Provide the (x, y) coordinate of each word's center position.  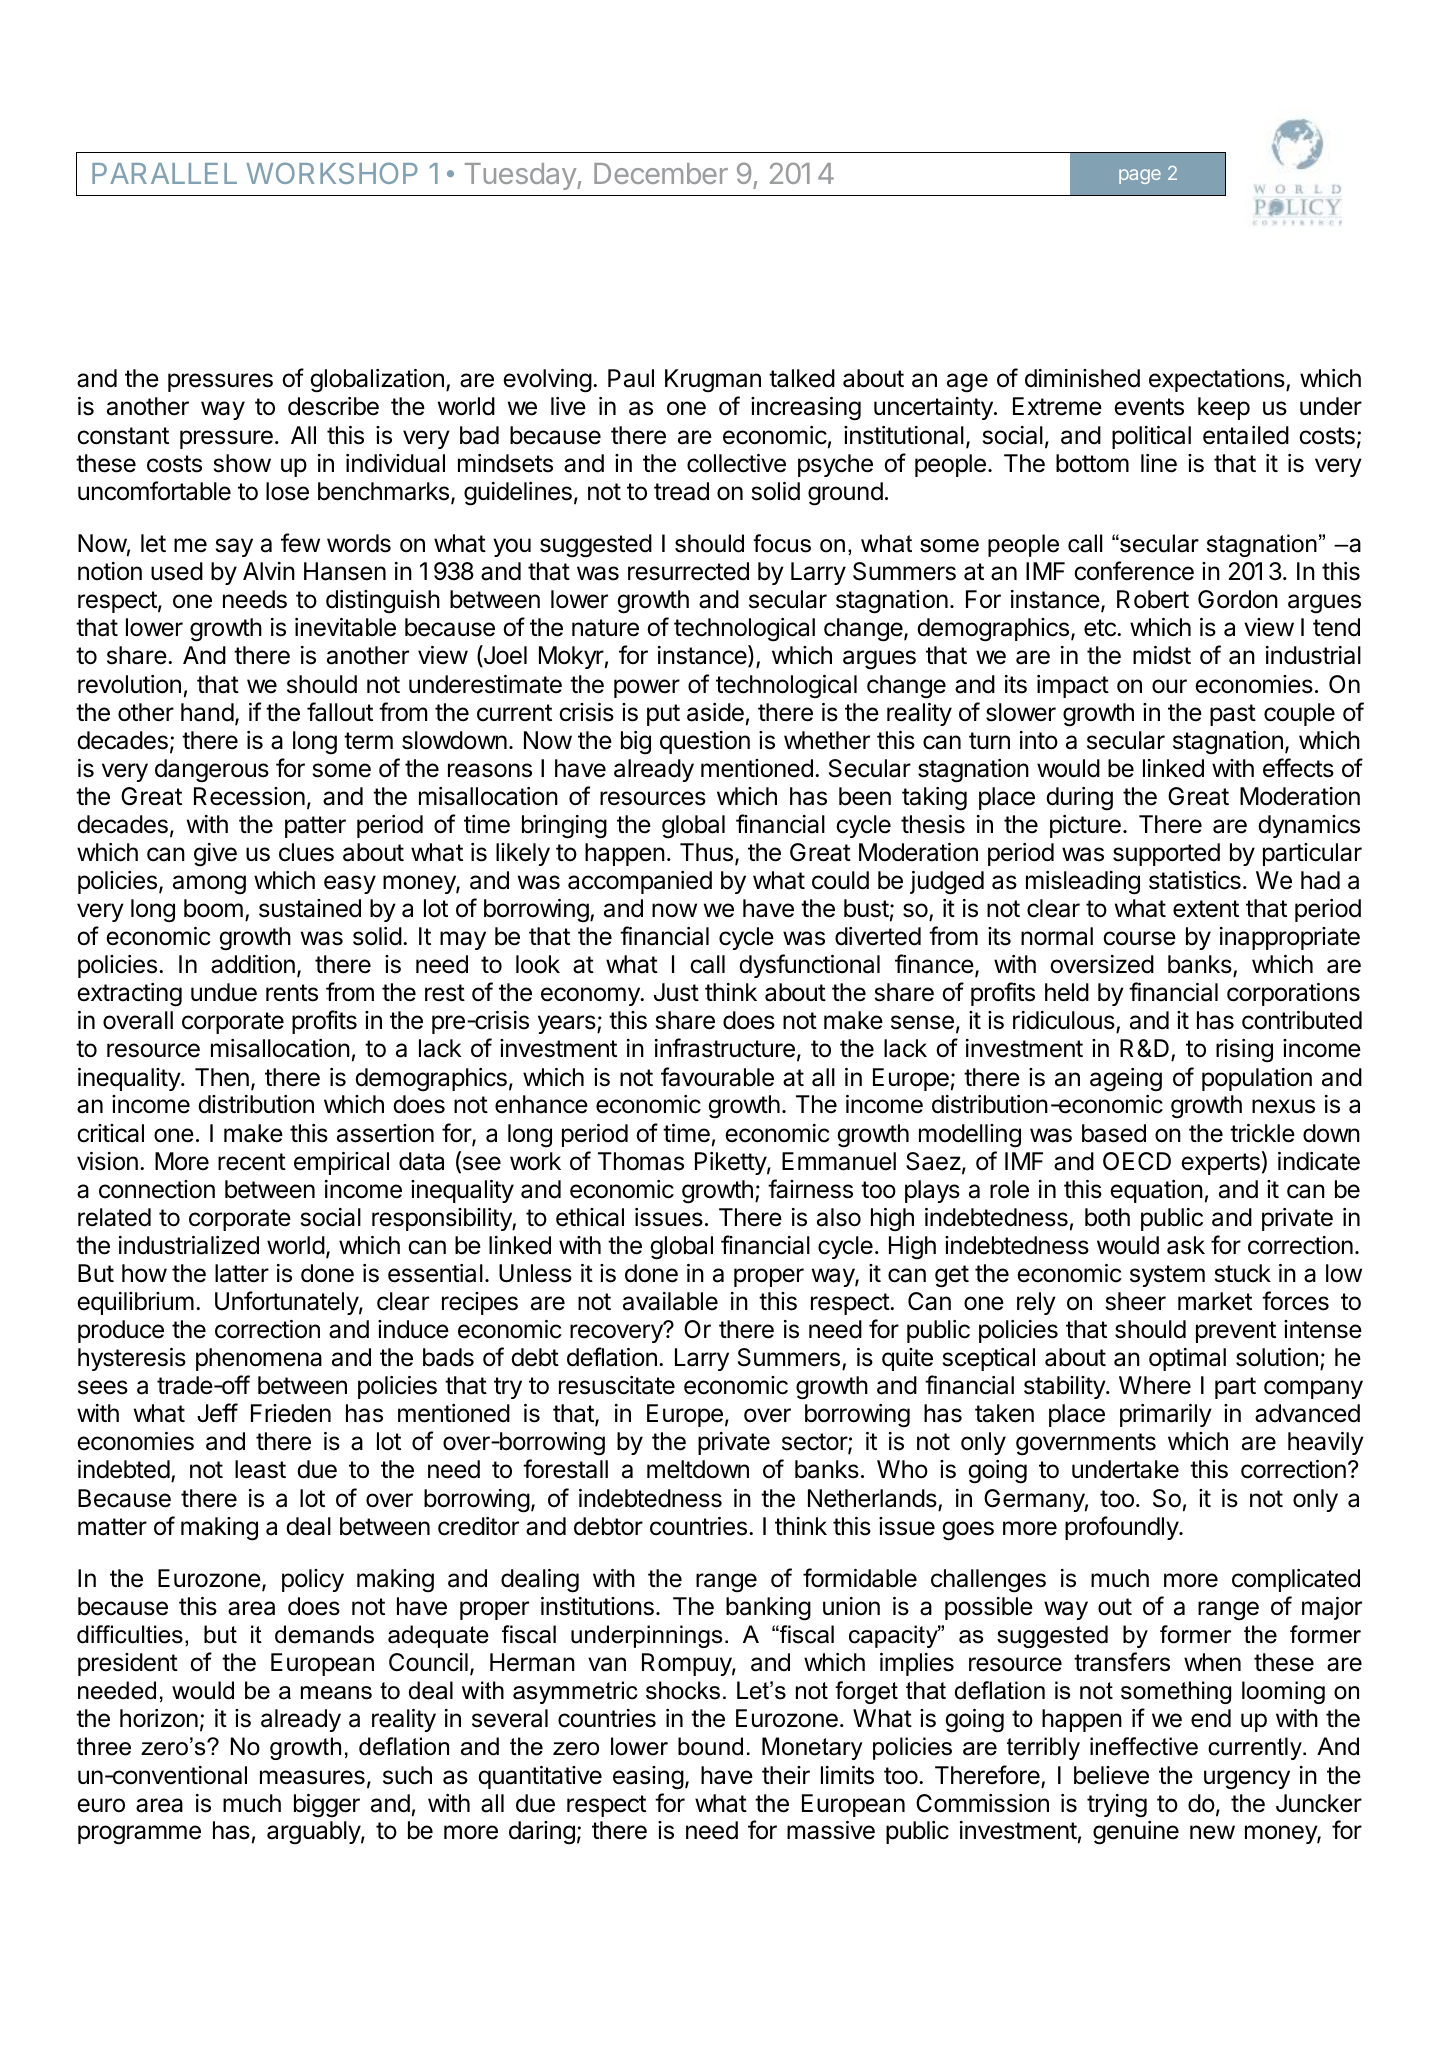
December (661, 173)
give (215, 855)
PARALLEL (164, 173)
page (1140, 176)
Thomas (641, 1161)
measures (312, 1777)
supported (1166, 854)
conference (1134, 571)
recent (252, 1162)
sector (815, 1443)
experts (1220, 1164)
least (260, 1469)
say (234, 547)
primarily (1166, 1415)
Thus (706, 852)
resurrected (688, 571)
